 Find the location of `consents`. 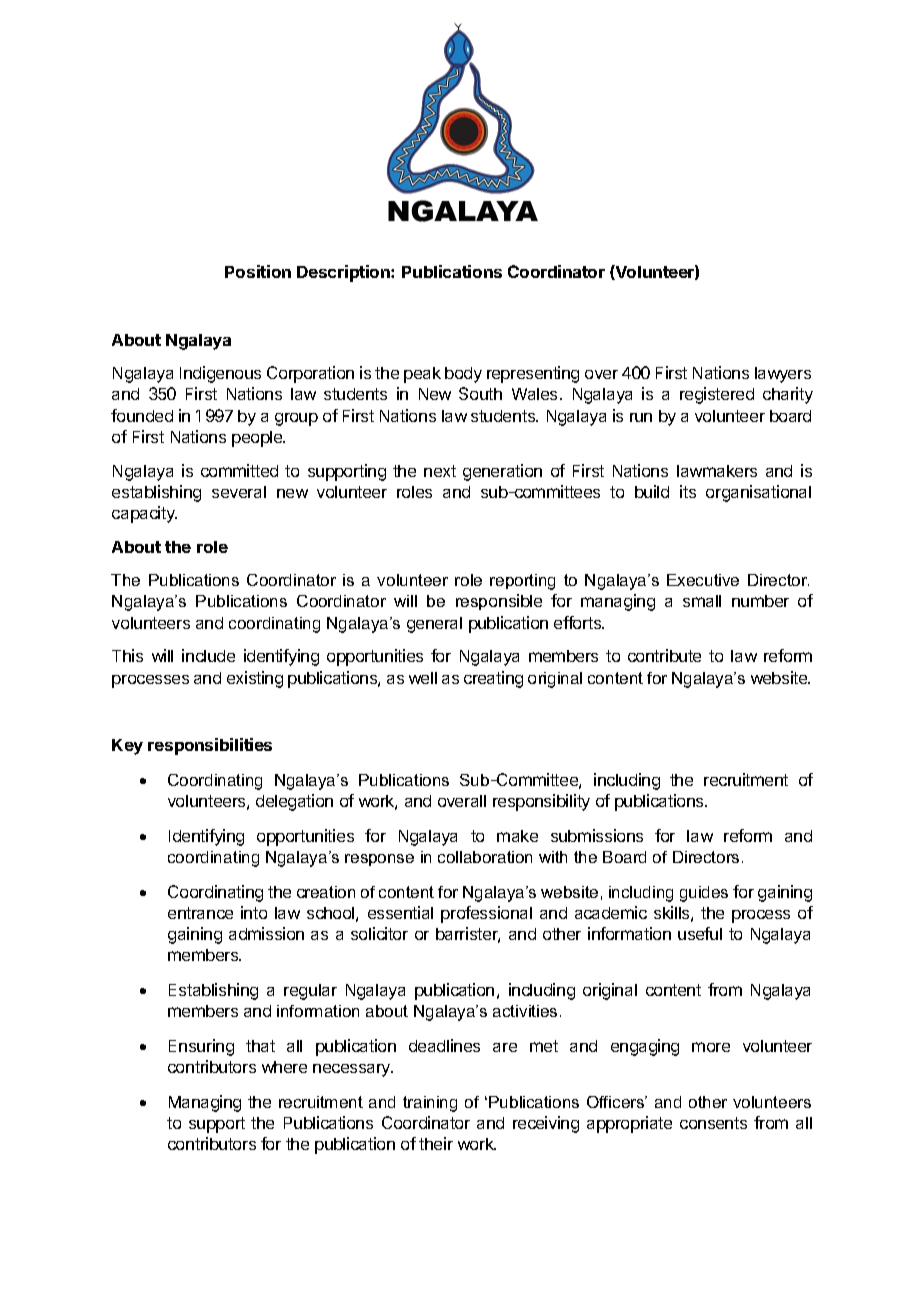

consents is located at coordinates (713, 1123).
